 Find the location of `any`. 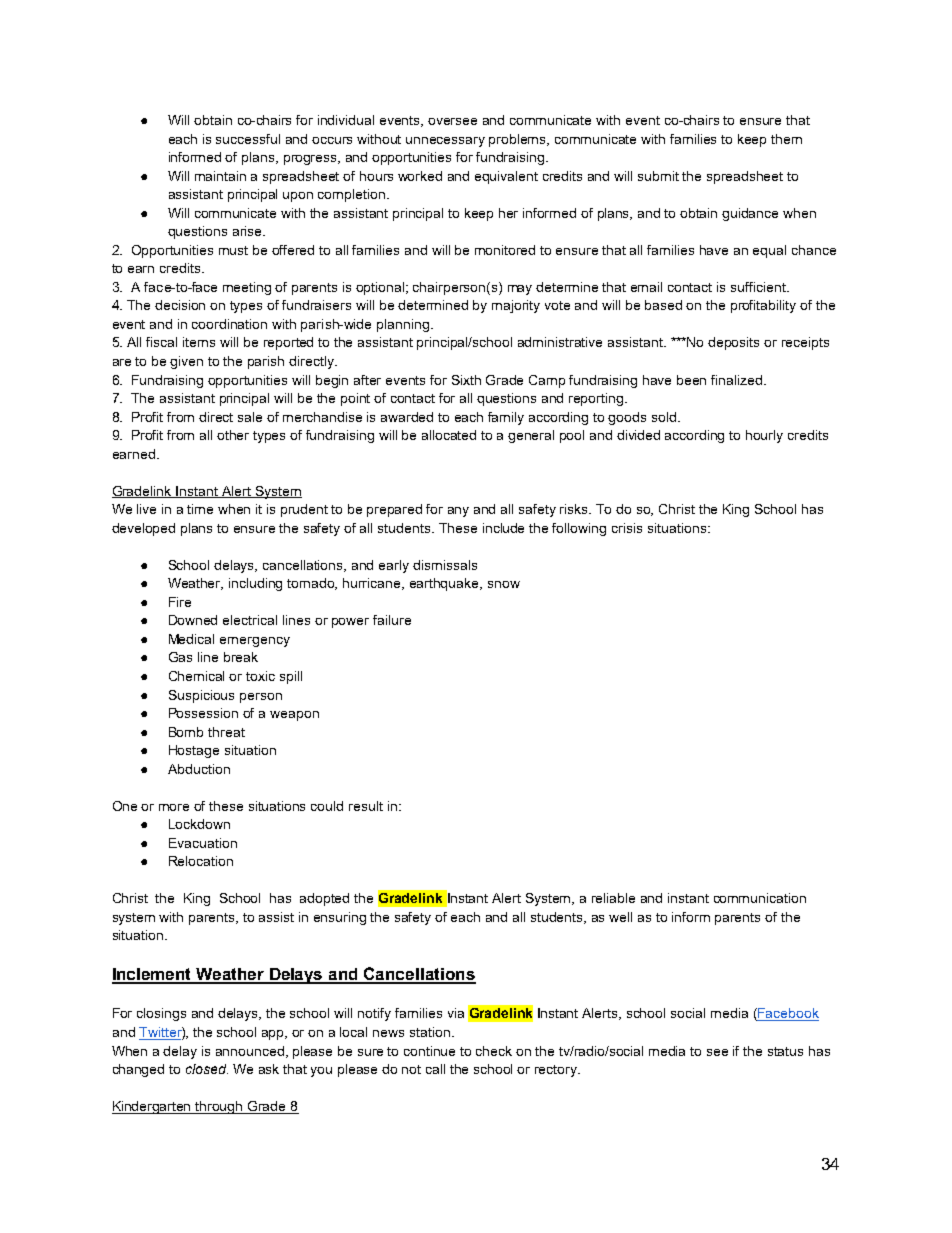

any is located at coordinates (458, 512).
